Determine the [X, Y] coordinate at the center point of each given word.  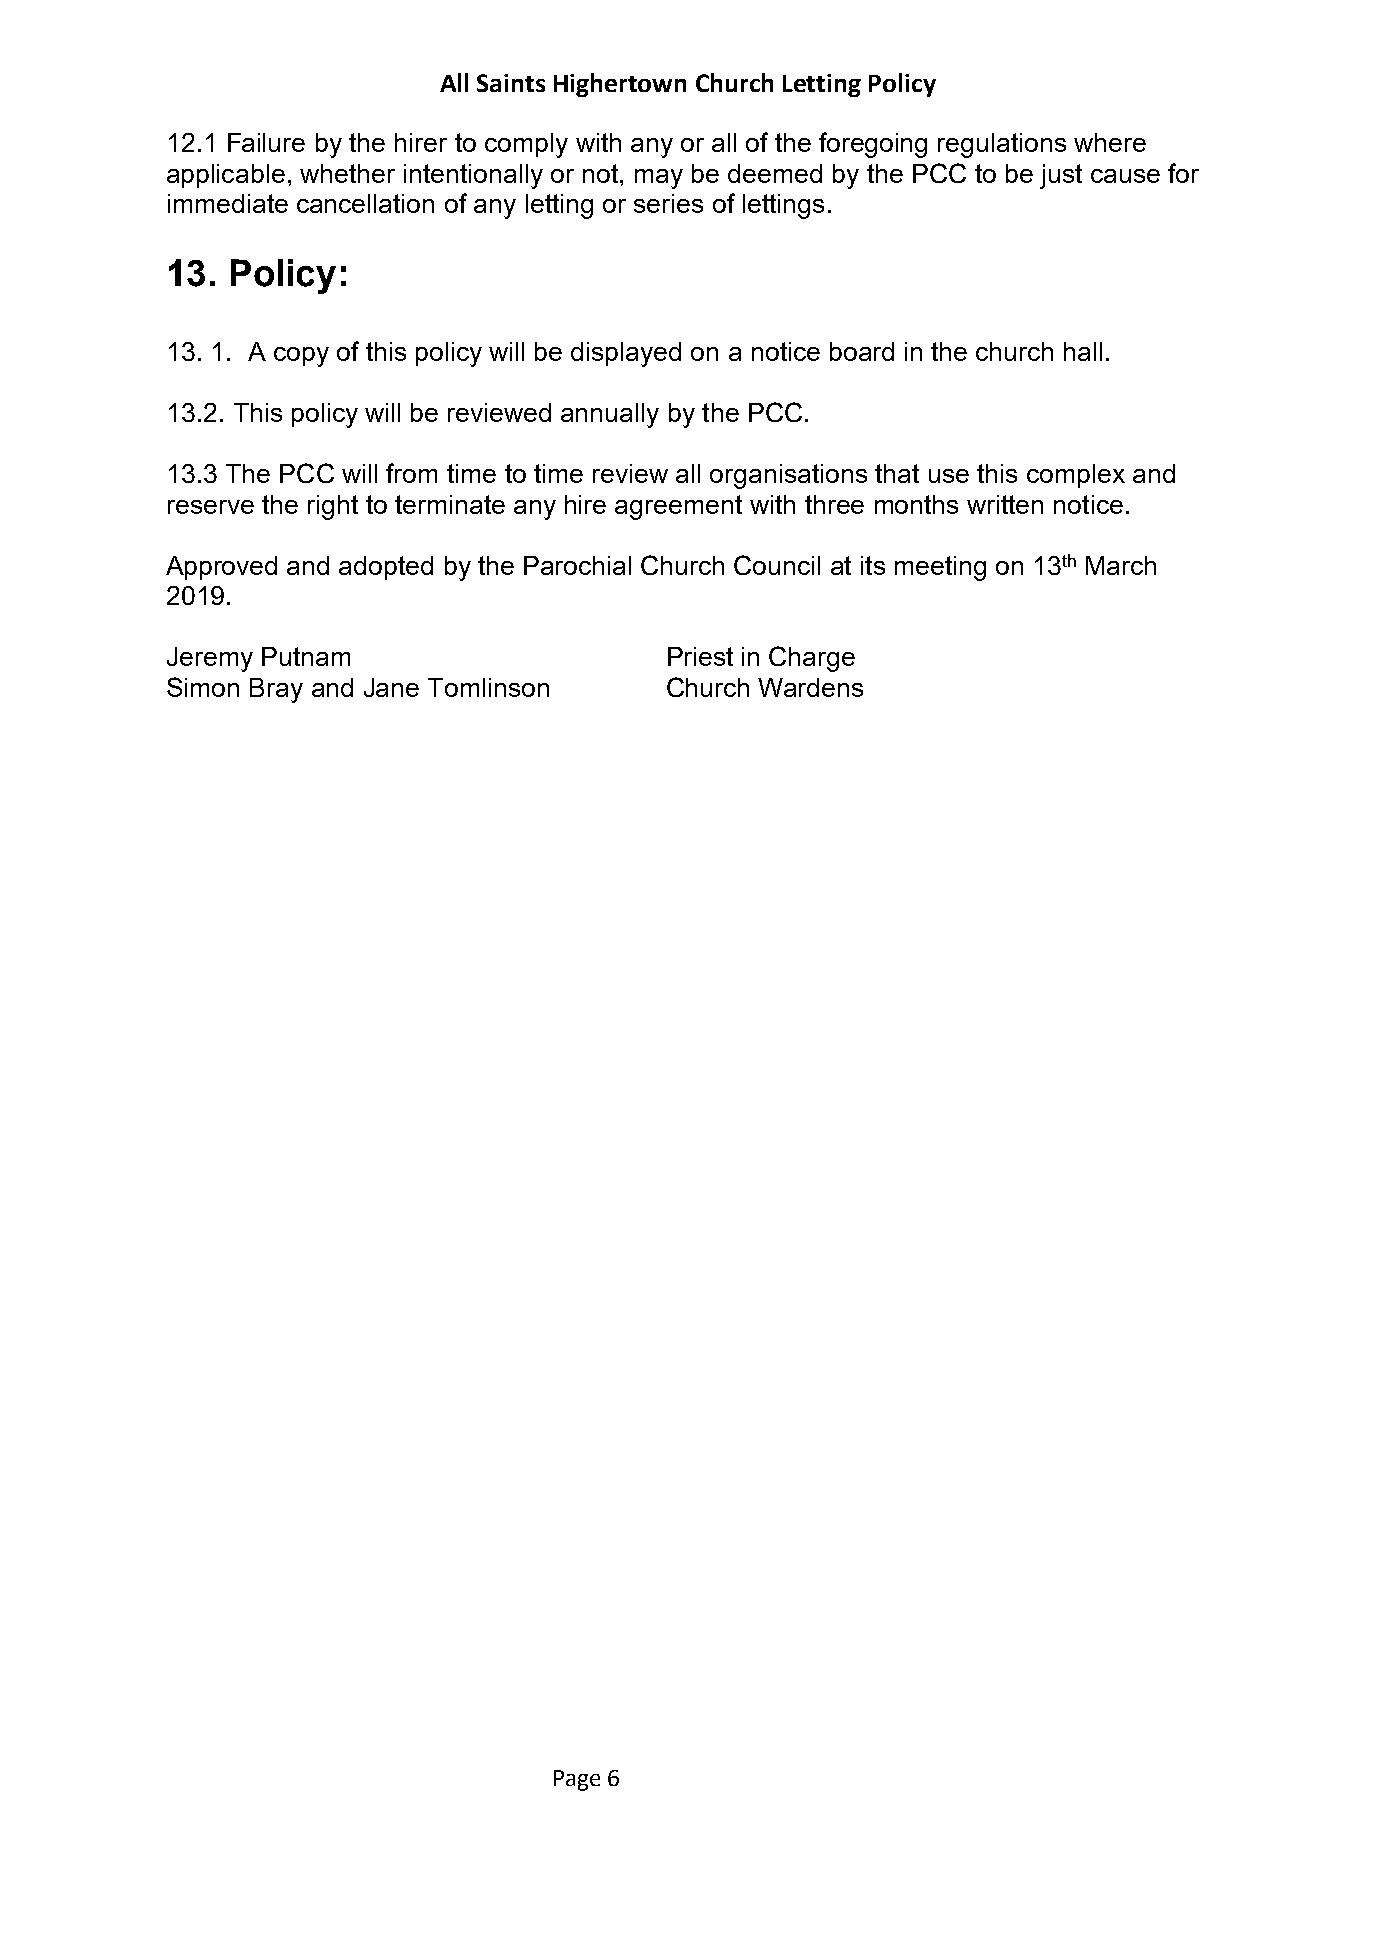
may [659, 179]
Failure [266, 142]
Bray [276, 690]
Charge [812, 659]
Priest [700, 656]
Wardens [810, 687]
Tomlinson [488, 687]
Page [577, 1780]
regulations [1002, 145]
